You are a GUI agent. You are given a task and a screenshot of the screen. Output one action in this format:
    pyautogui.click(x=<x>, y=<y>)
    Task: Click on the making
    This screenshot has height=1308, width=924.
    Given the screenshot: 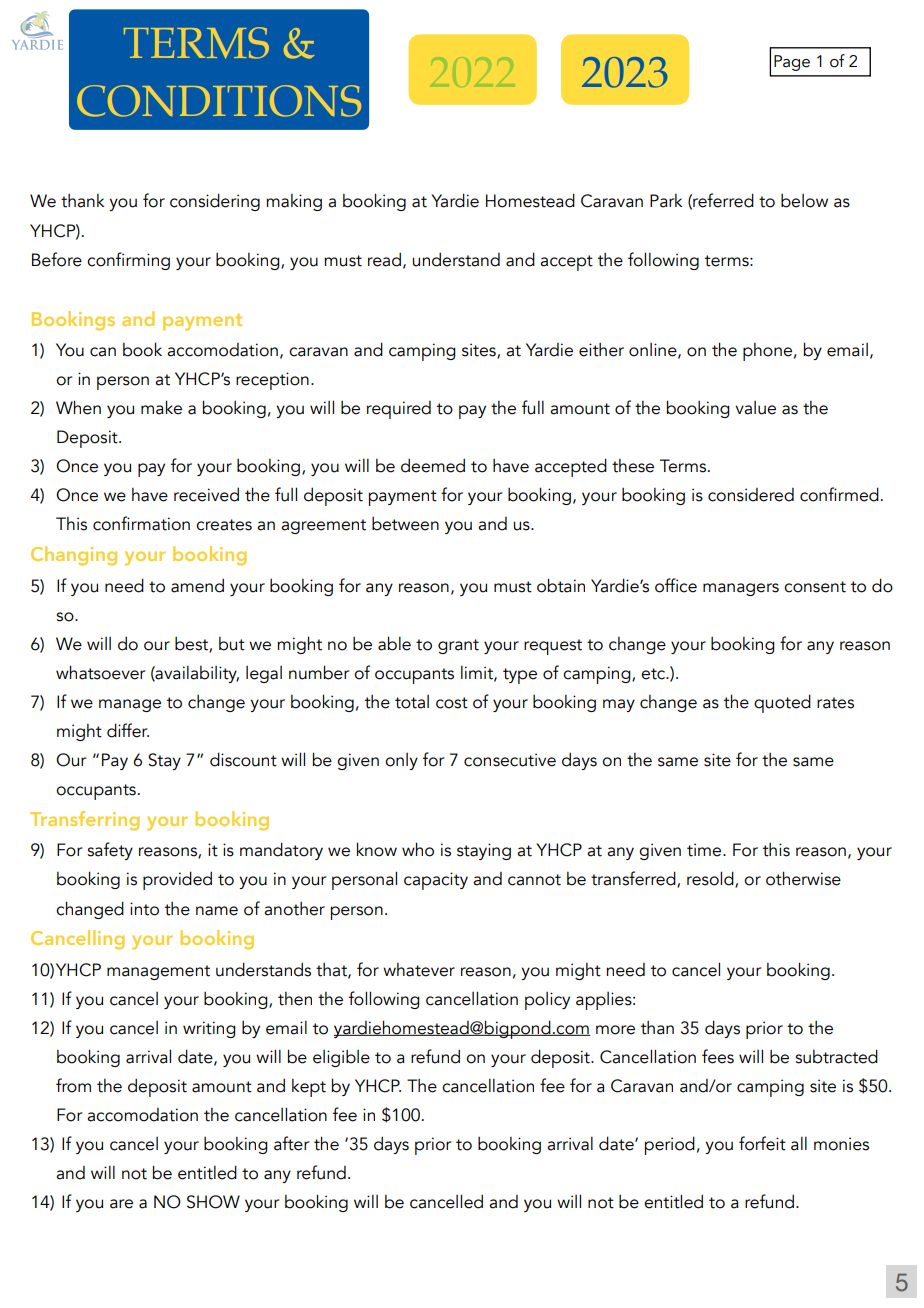 What is the action you would take?
    pyautogui.click(x=294, y=202)
